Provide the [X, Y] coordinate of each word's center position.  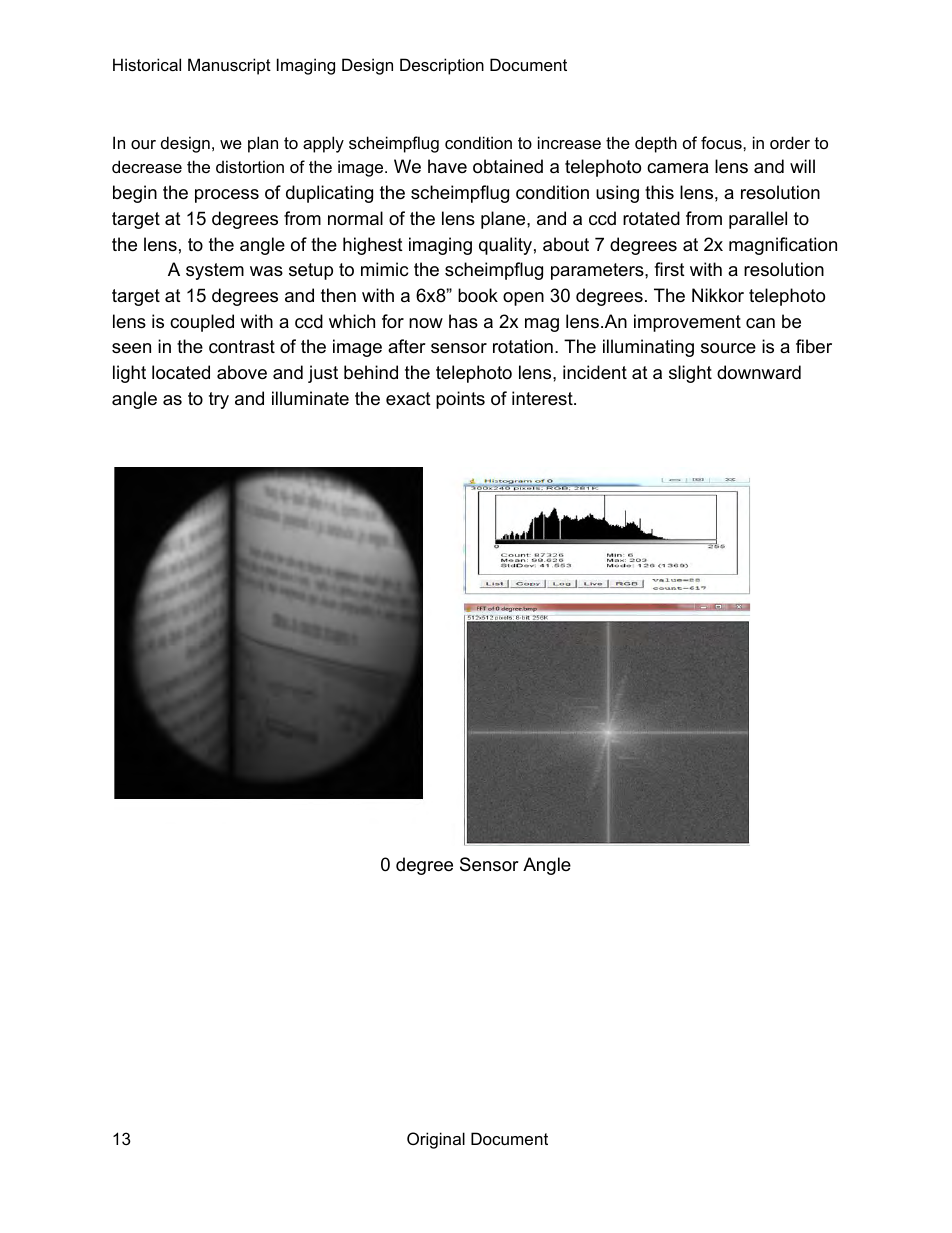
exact [408, 399]
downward [759, 372]
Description [442, 66]
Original [436, 1140]
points [460, 400]
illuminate [310, 398]
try [219, 400]
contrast [242, 347]
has [463, 321]
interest [543, 398]
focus [722, 142]
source [728, 348]
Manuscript [229, 66]
